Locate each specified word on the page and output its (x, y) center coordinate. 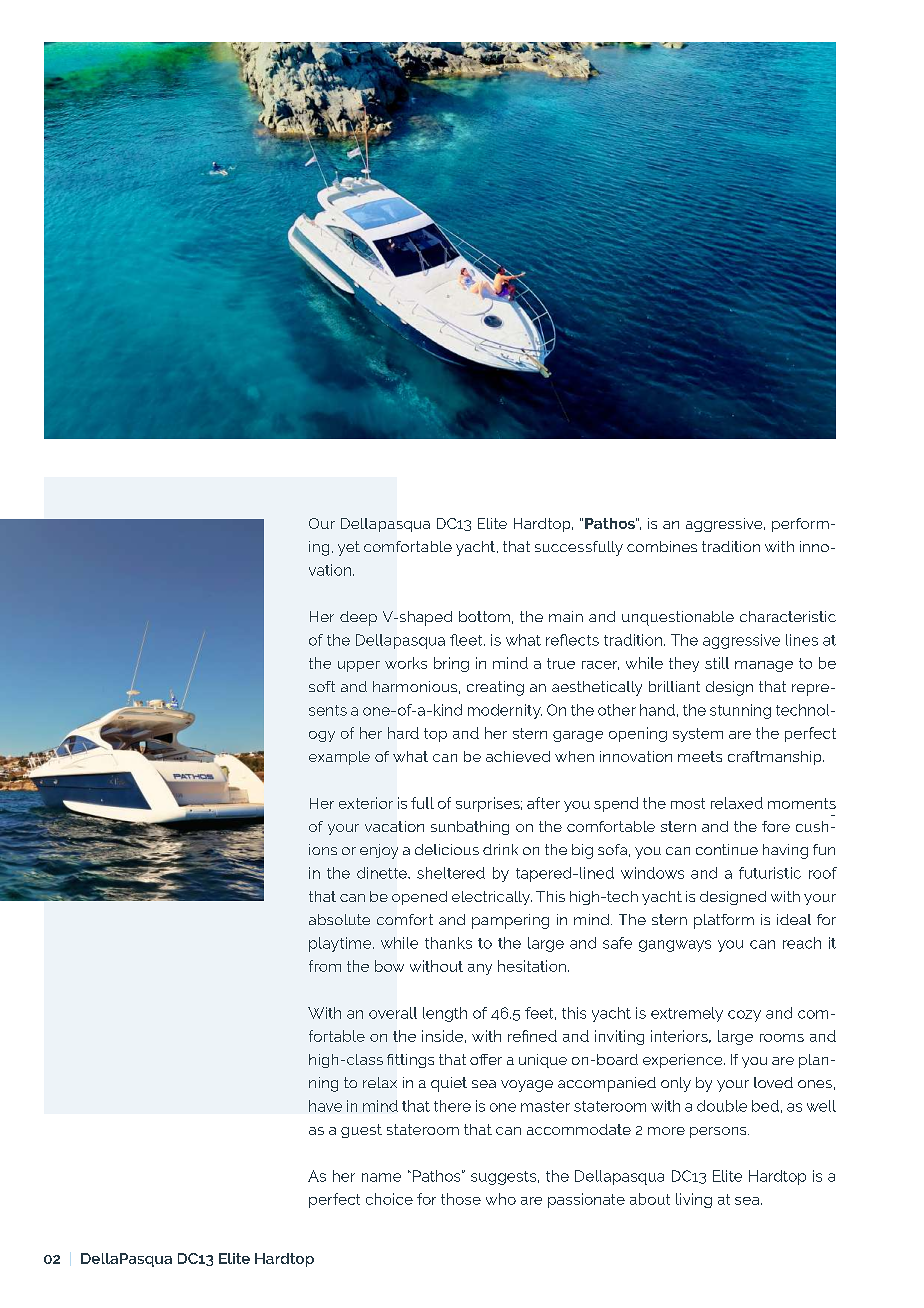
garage (578, 736)
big (582, 851)
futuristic (770, 873)
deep (358, 618)
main (566, 616)
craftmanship (776, 758)
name (381, 1177)
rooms (782, 1038)
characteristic (788, 616)
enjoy (379, 851)
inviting (619, 1037)
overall (393, 1013)
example (339, 758)
